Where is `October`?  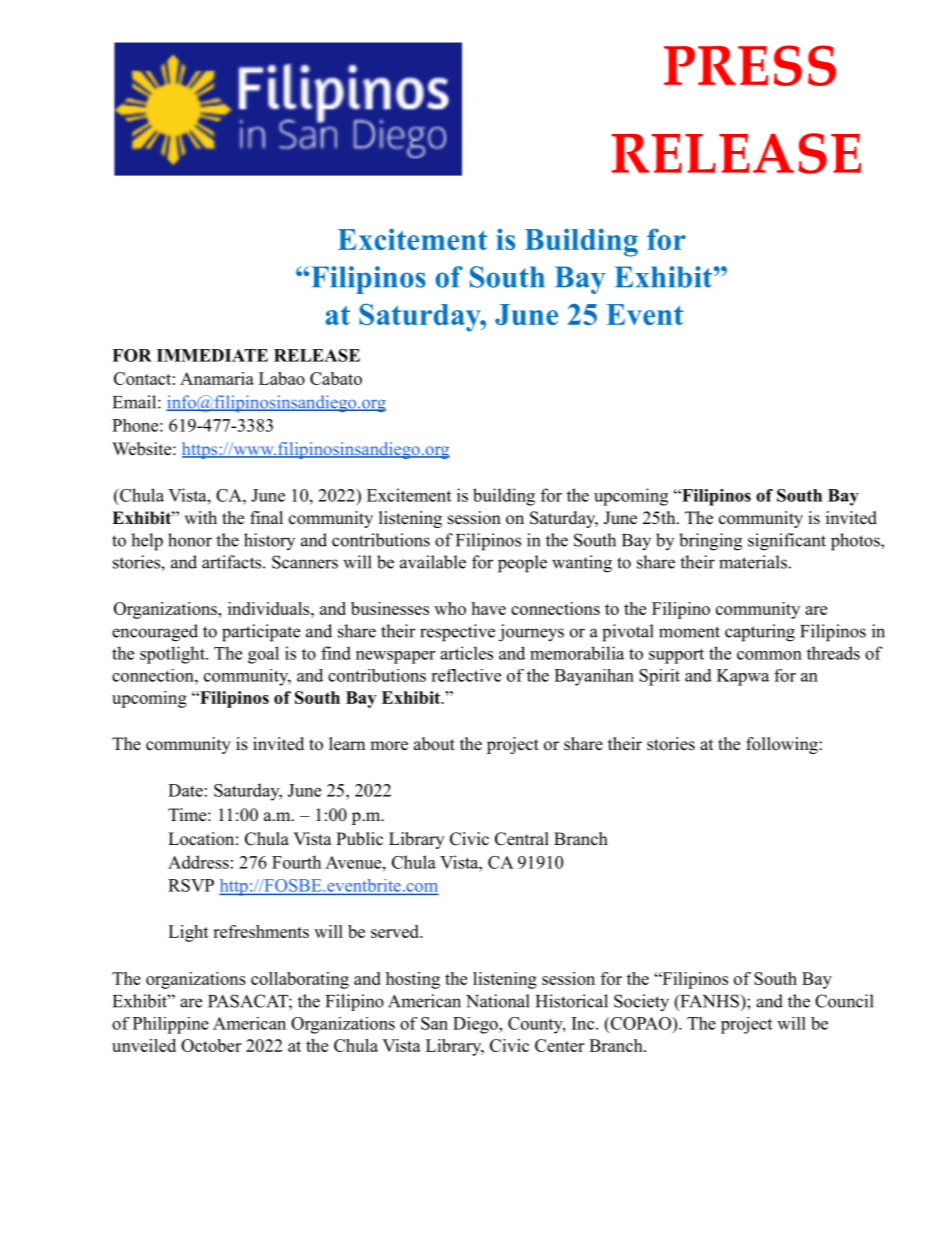
October is located at coordinates (211, 1045).
